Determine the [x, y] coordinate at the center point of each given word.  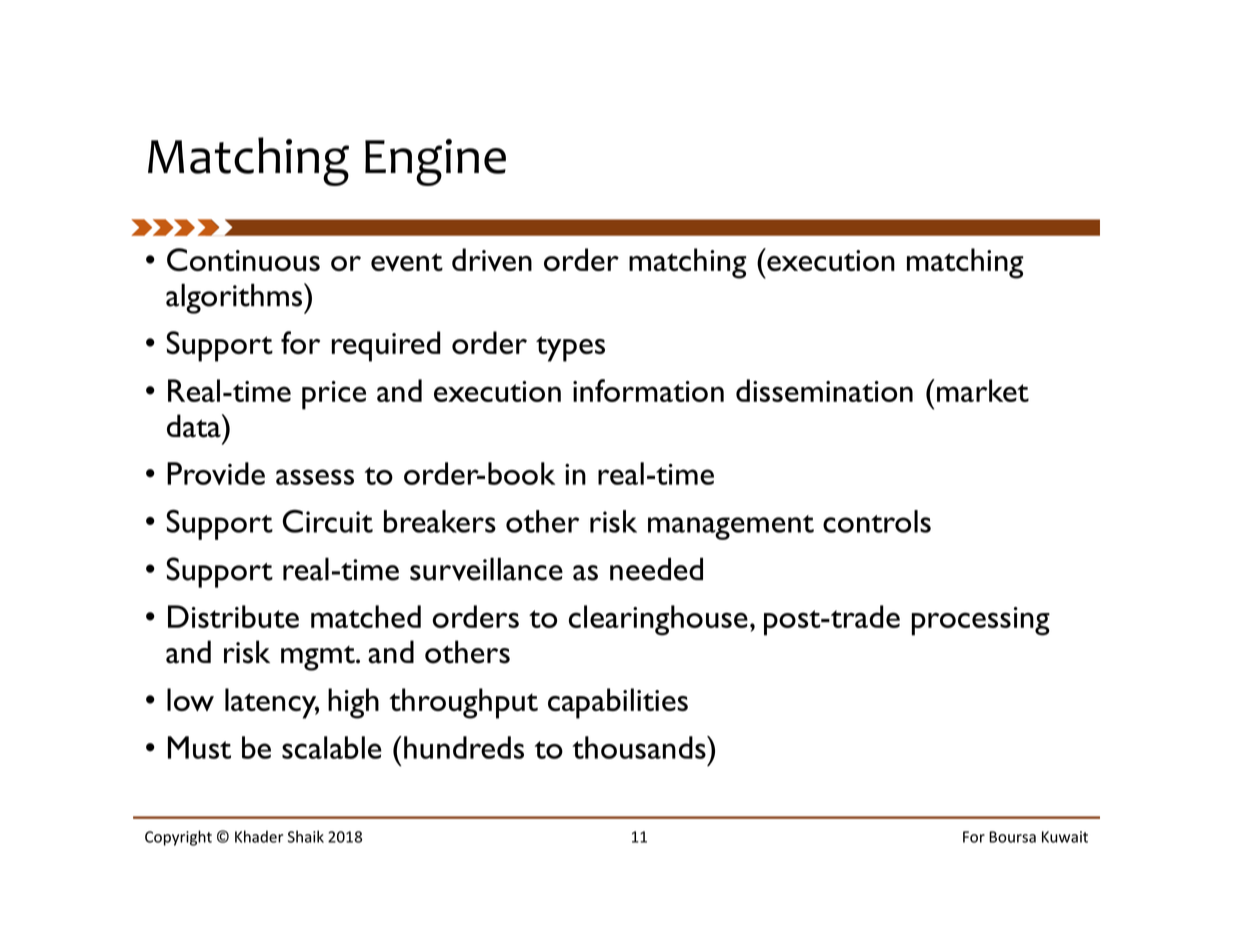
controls [877, 521]
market [983, 390]
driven [492, 259]
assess [315, 477]
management [731, 527]
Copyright [178, 838]
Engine [435, 162]
